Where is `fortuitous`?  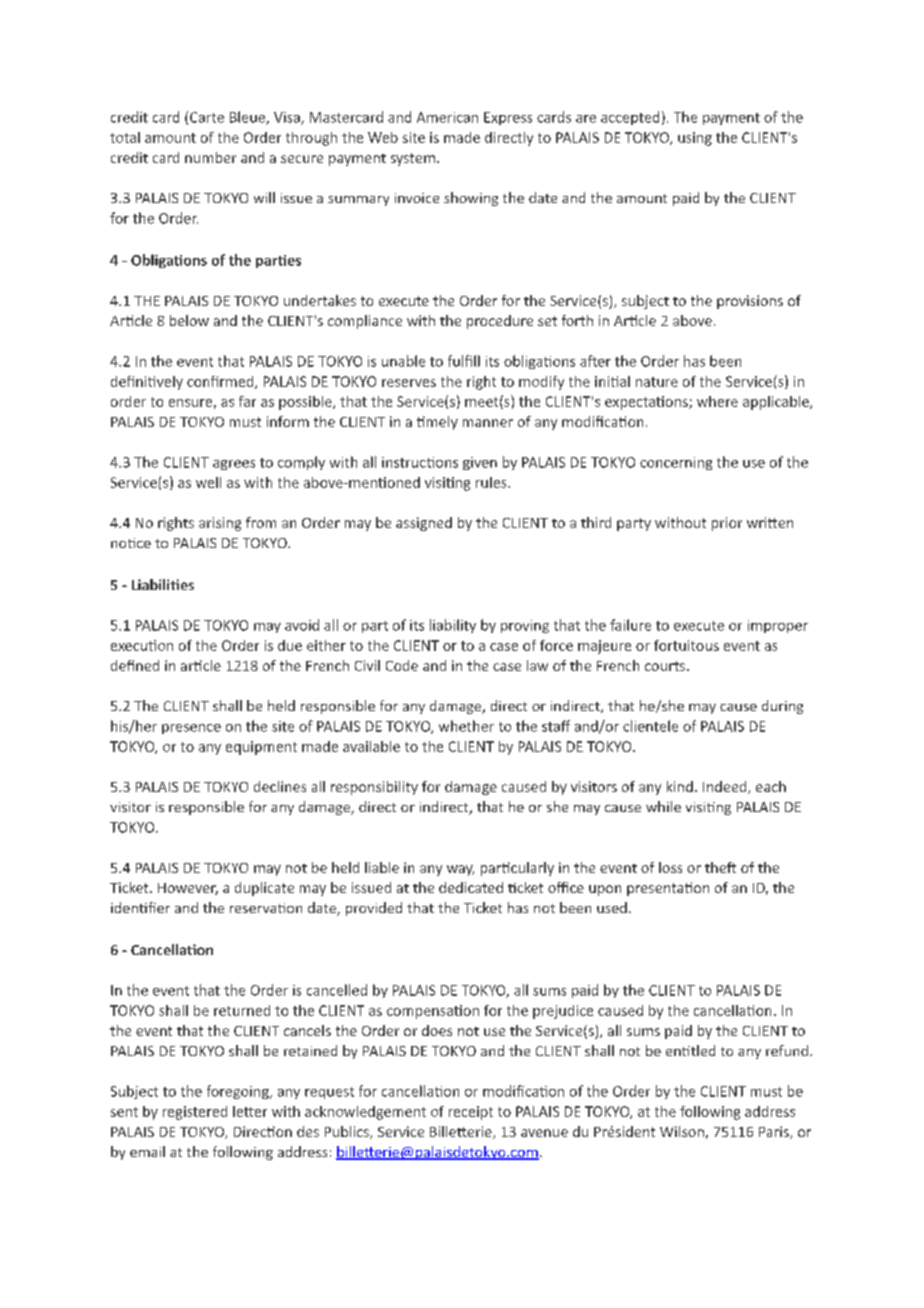
fortuitous is located at coordinates (686, 645).
